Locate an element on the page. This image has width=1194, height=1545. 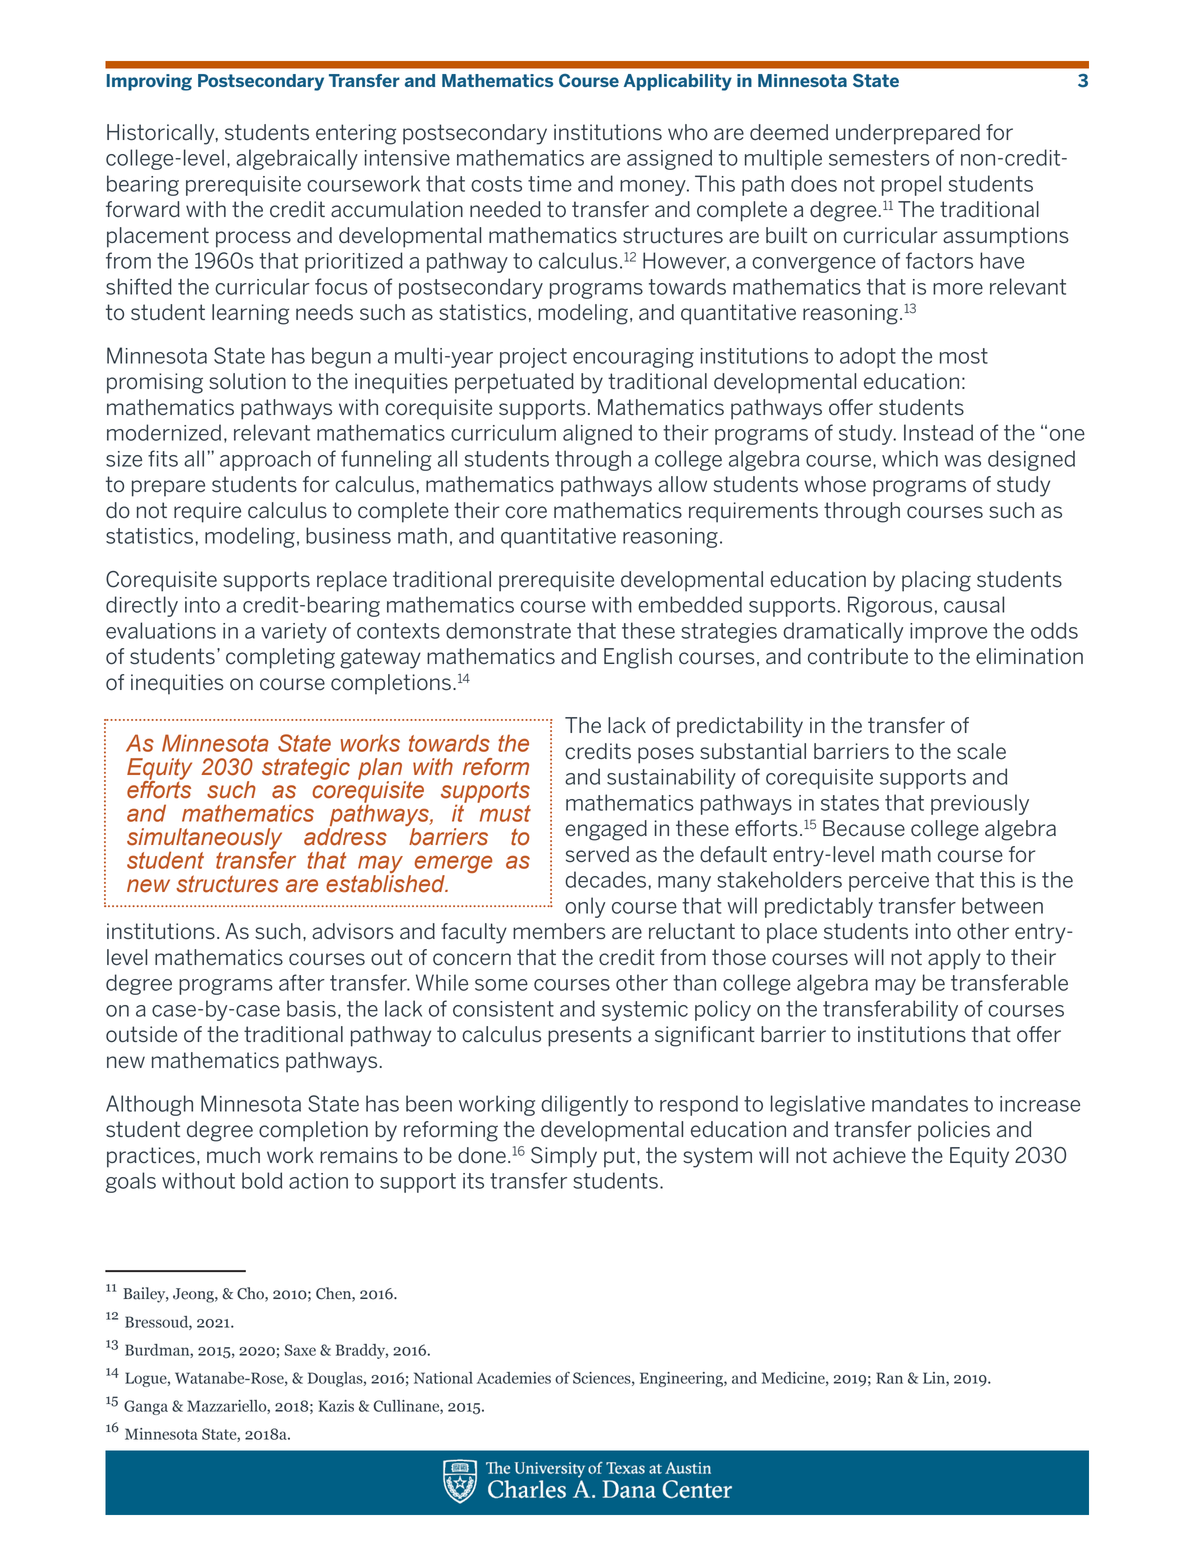
Saxe is located at coordinates (300, 1350).
